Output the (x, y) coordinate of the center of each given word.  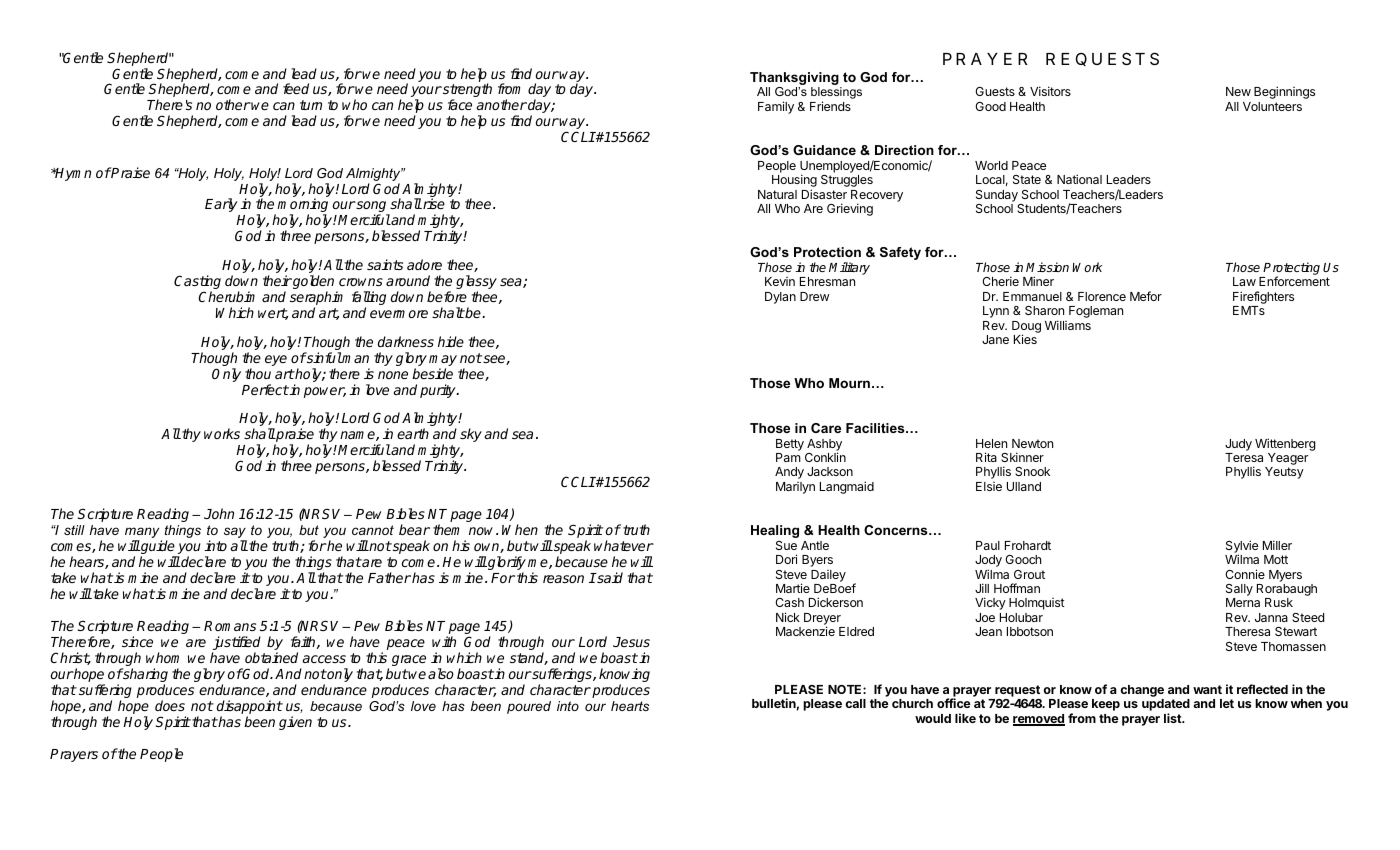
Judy (1238, 445)
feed (296, 88)
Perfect (265, 389)
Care (826, 428)
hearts (630, 706)
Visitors (1050, 91)
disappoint (250, 708)
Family (776, 107)
